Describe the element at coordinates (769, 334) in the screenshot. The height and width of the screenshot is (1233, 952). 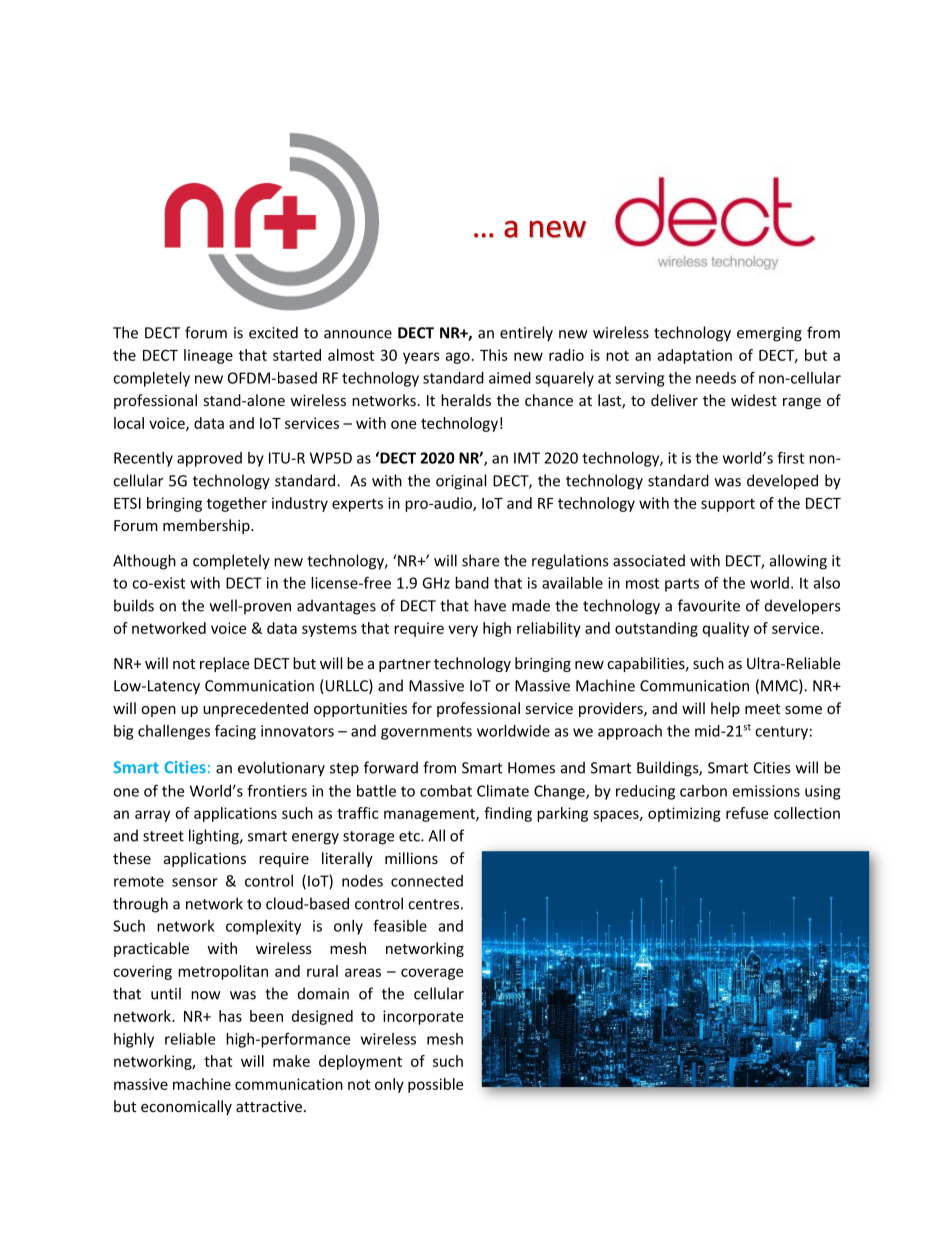
I see `emerging` at that location.
